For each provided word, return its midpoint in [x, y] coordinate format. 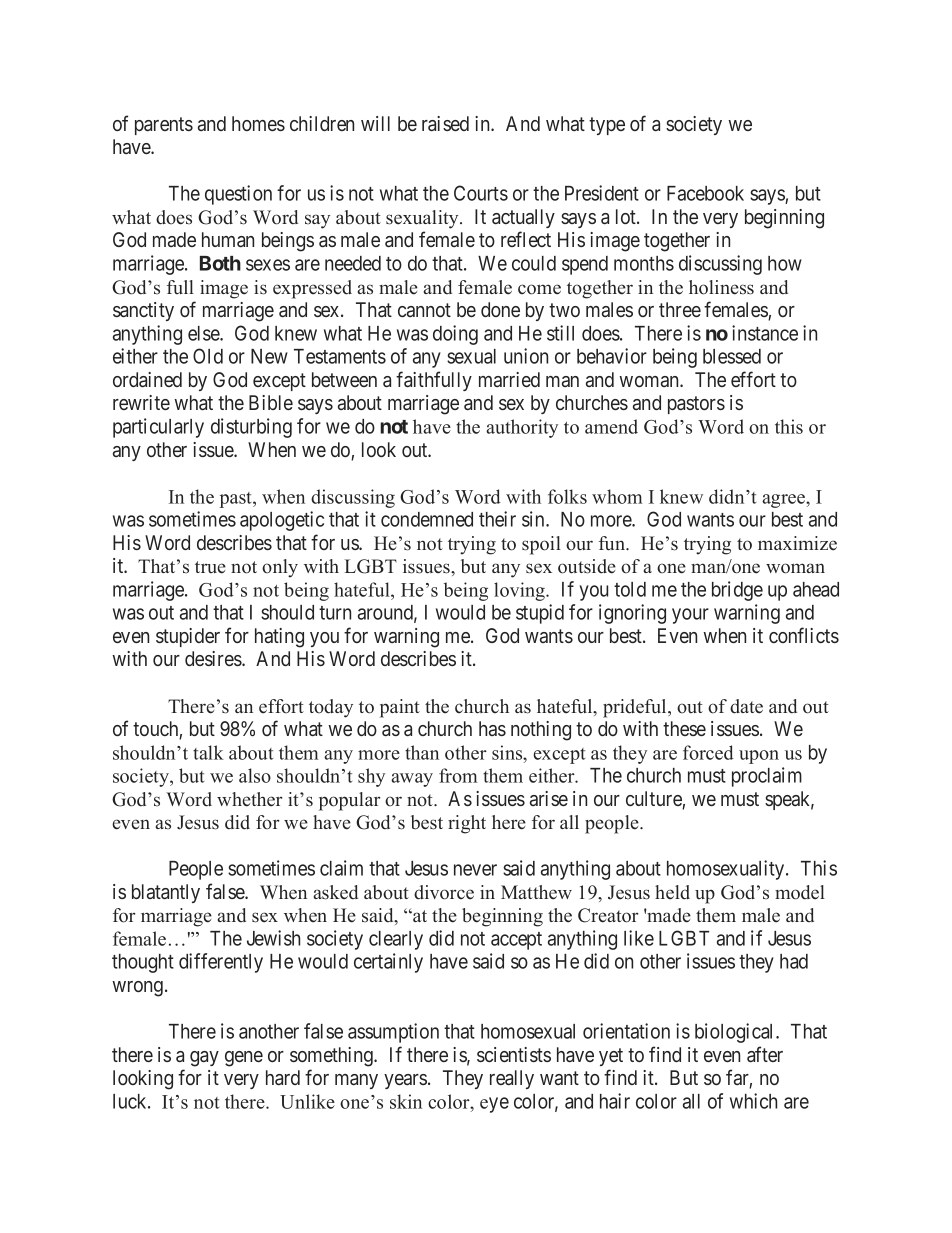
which [753, 1101]
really [512, 1079]
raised [445, 123]
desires [214, 658]
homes [258, 123]
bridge [737, 591]
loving [521, 591]
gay [204, 1059]
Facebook [705, 193]
